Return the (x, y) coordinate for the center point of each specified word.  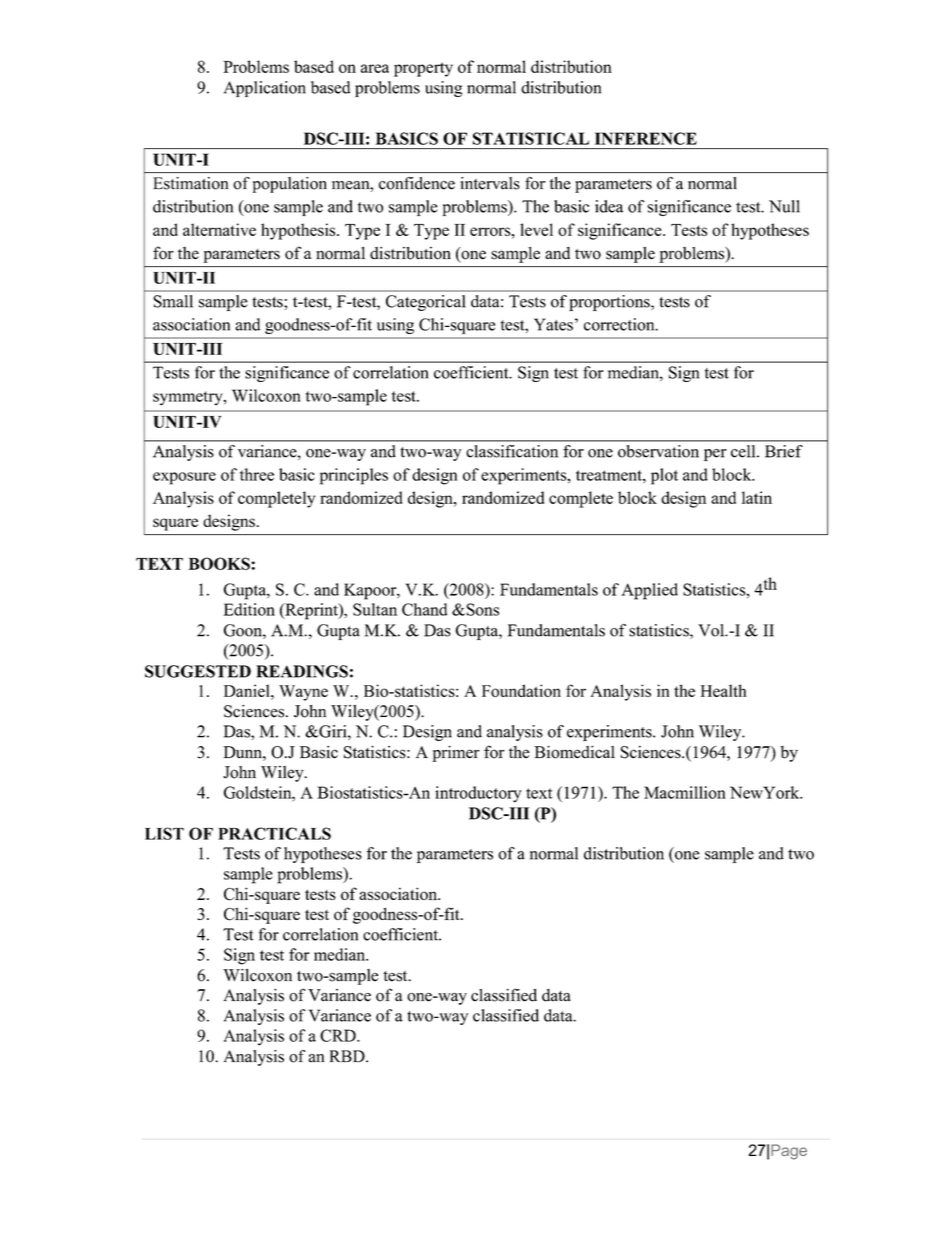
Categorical (425, 303)
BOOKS (220, 563)
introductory (478, 794)
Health (724, 690)
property (423, 69)
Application (265, 89)
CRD (339, 1035)
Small (173, 301)
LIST (164, 833)
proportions (611, 303)
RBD (348, 1056)
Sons (481, 609)
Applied (649, 591)
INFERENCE (646, 138)
